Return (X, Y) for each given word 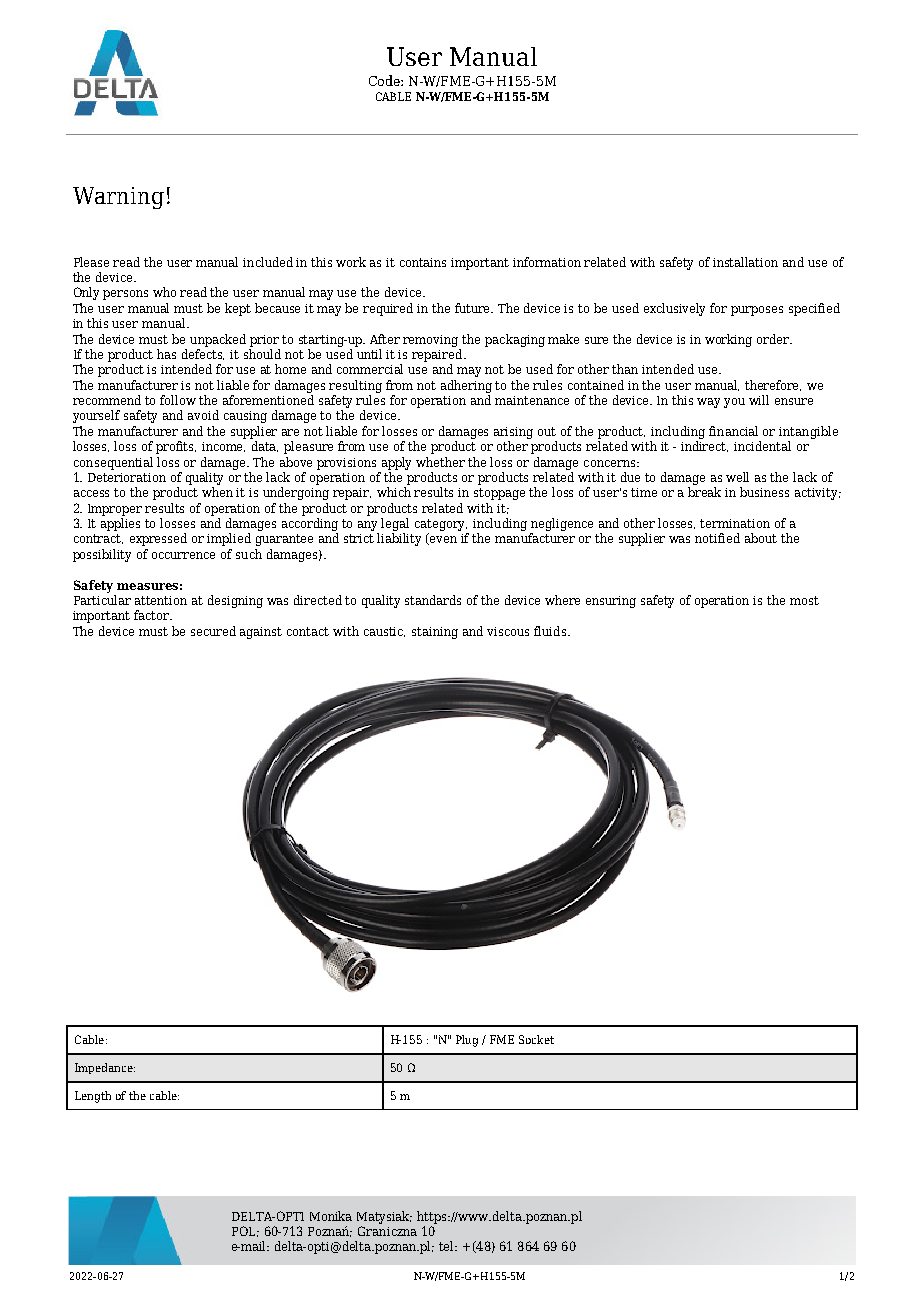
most (804, 600)
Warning (118, 198)
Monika (331, 1216)
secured (213, 631)
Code (385, 80)
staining (435, 633)
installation (745, 262)
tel (448, 1246)
